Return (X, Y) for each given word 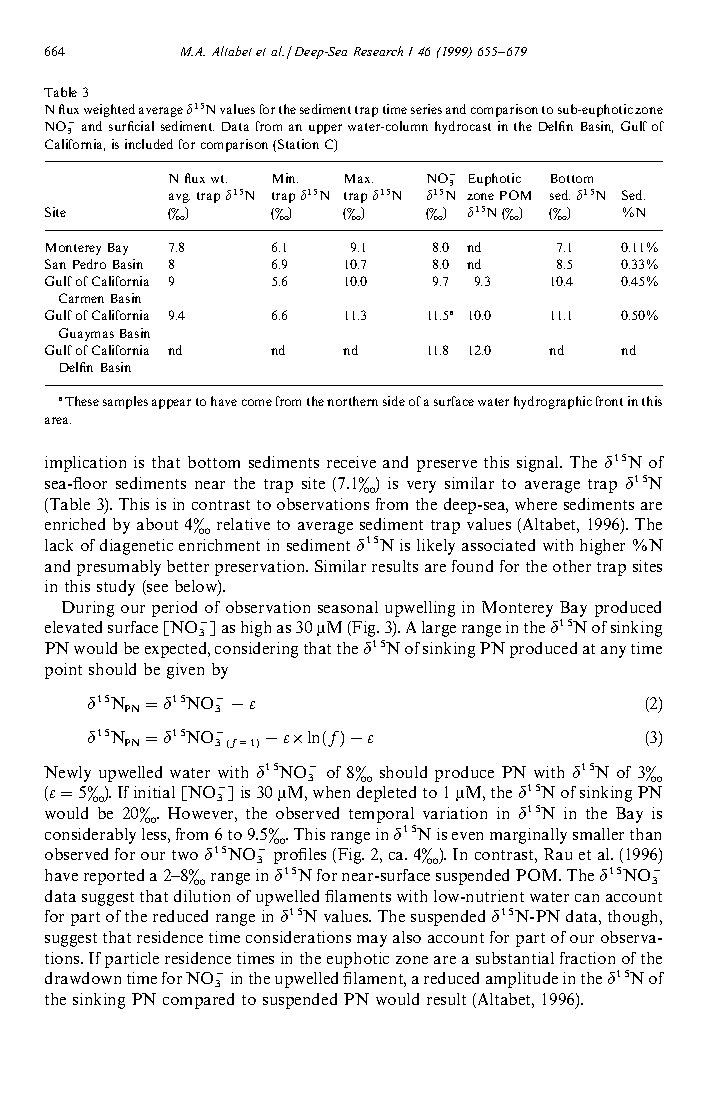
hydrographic (553, 402)
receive (351, 462)
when (331, 792)
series (426, 109)
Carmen (81, 298)
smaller (598, 834)
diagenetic (136, 547)
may (372, 941)
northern (352, 401)
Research (378, 51)
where (536, 504)
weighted (109, 110)
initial (154, 792)
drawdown (83, 978)
